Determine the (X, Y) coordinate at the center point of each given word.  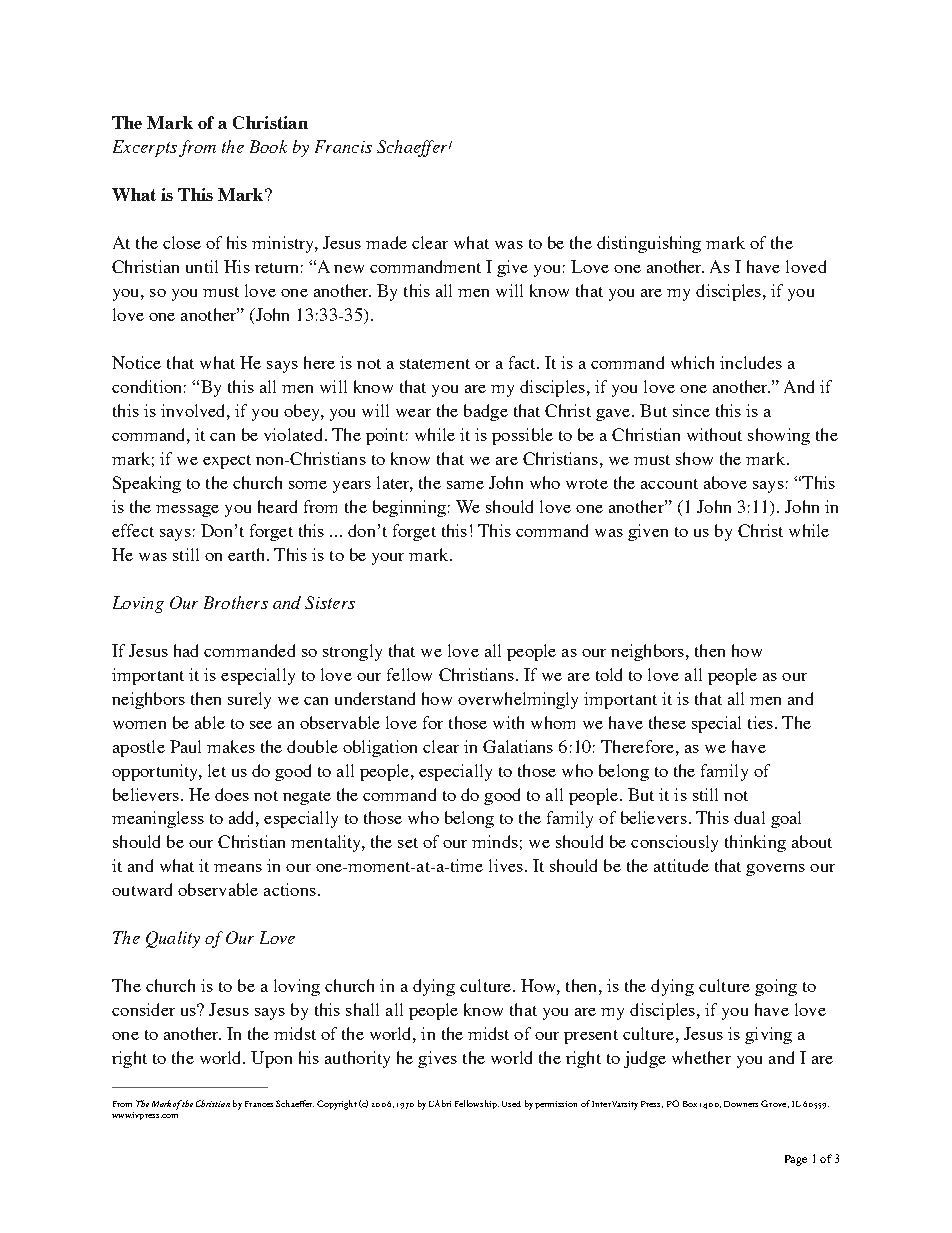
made (386, 242)
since (691, 410)
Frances (259, 1104)
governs (775, 870)
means (238, 868)
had (186, 650)
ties (760, 722)
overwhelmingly (518, 700)
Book (268, 146)
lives (506, 865)
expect (227, 462)
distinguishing (649, 244)
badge (486, 412)
